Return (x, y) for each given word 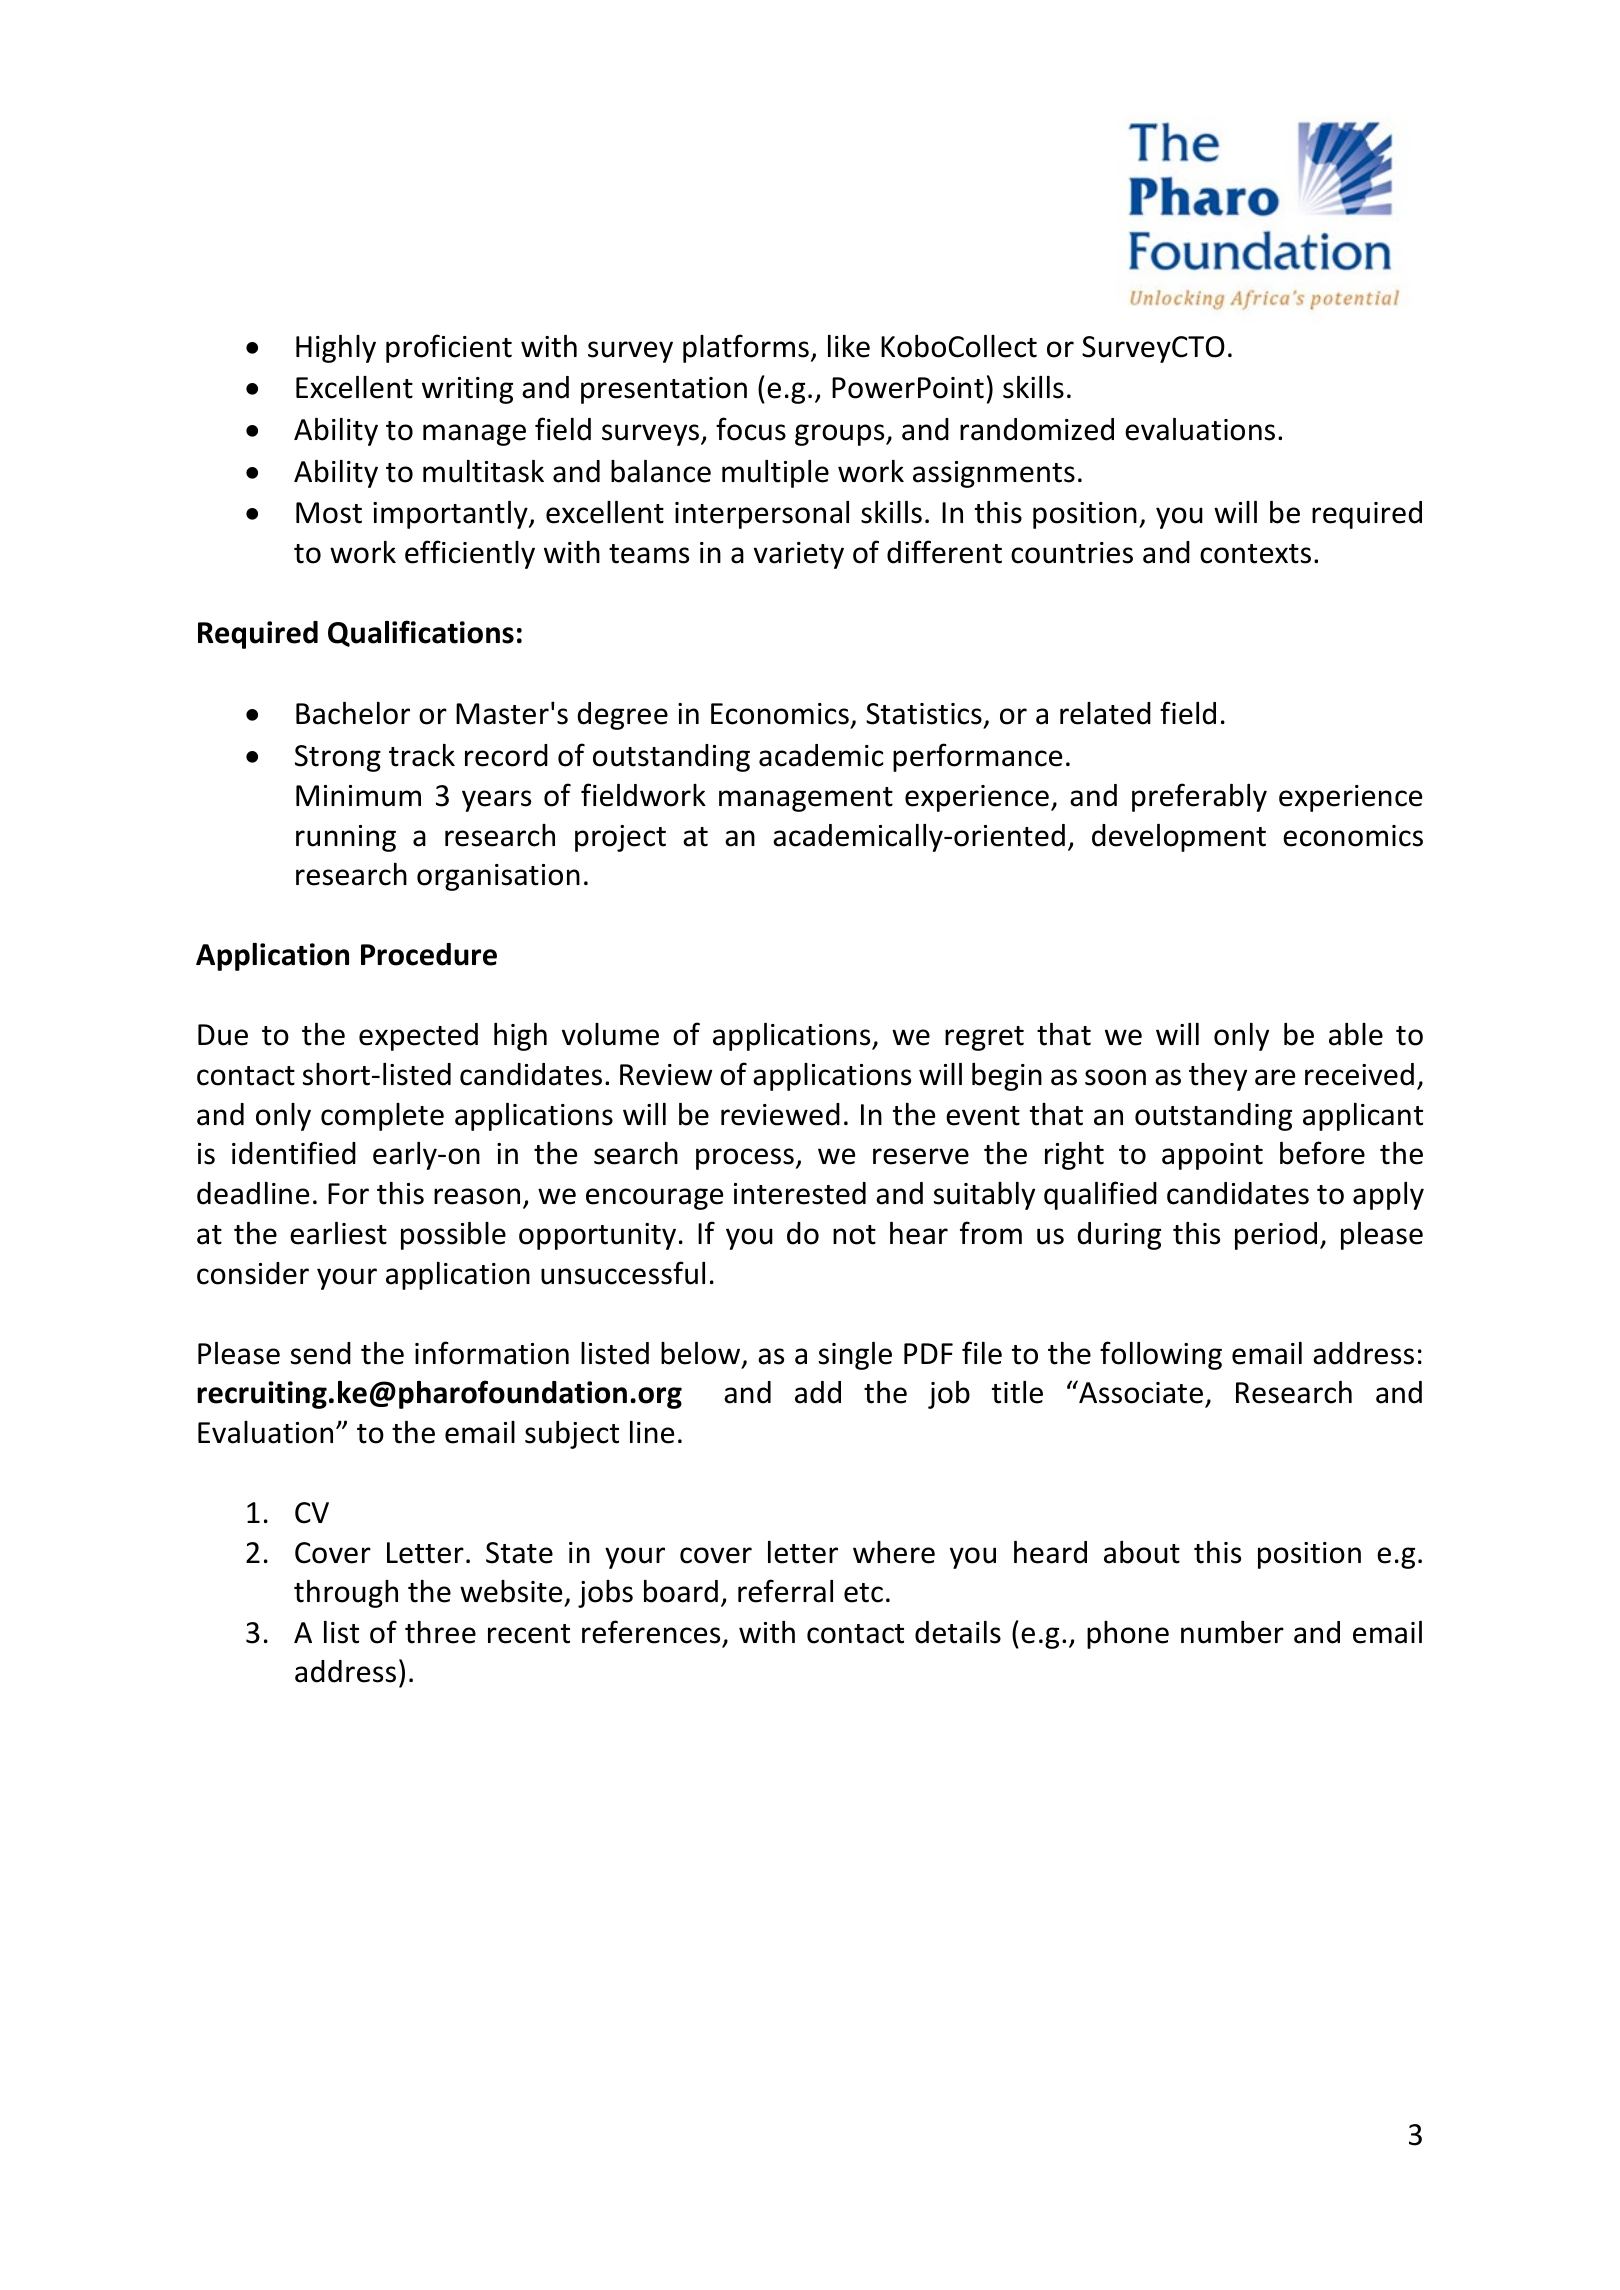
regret (984, 1038)
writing (467, 390)
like (849, 346)
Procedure (429, 954)
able (1356, 1034)
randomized (1037, 429)
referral (785, 1591)
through (346, 1594)
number (1232, 1632)
